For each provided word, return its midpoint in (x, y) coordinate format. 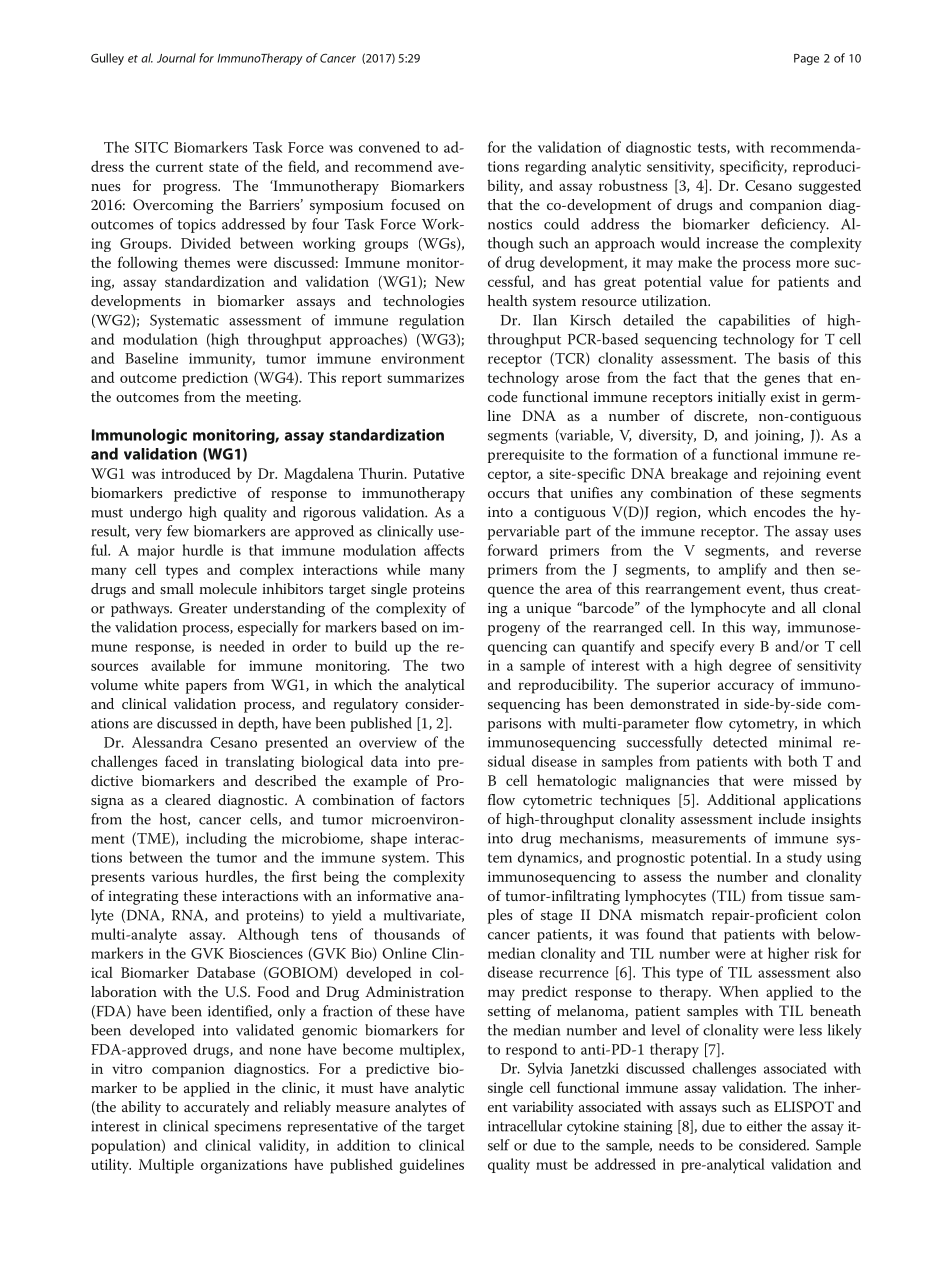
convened (389, 147)
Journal (176, 58)
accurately (217, 1108)
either (764, 1126)
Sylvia (545, 1069)
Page (806, 59)
